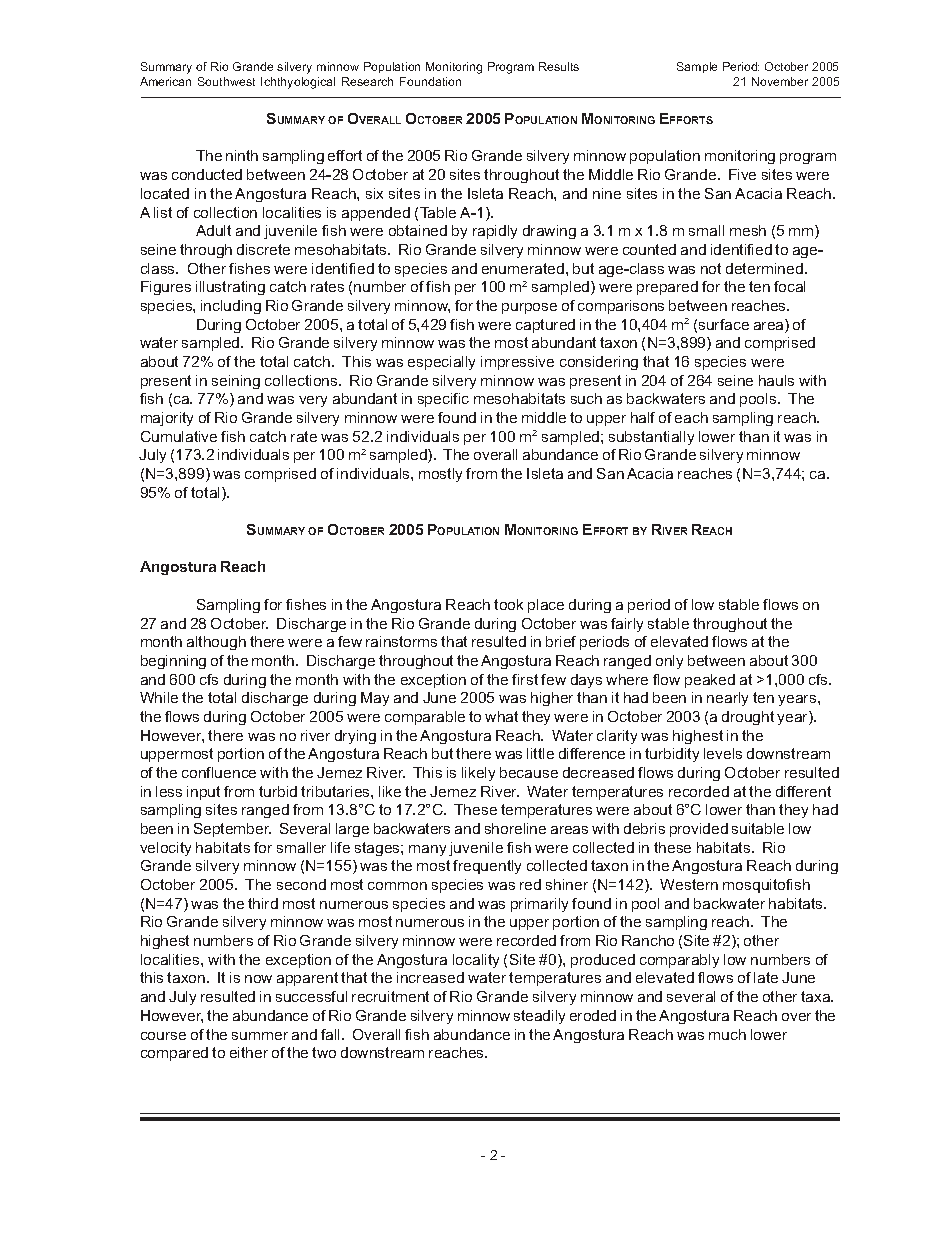 Image resolution: width=952 pixels, height=1233 pixels. I want to click on November, so click(780, 81).
